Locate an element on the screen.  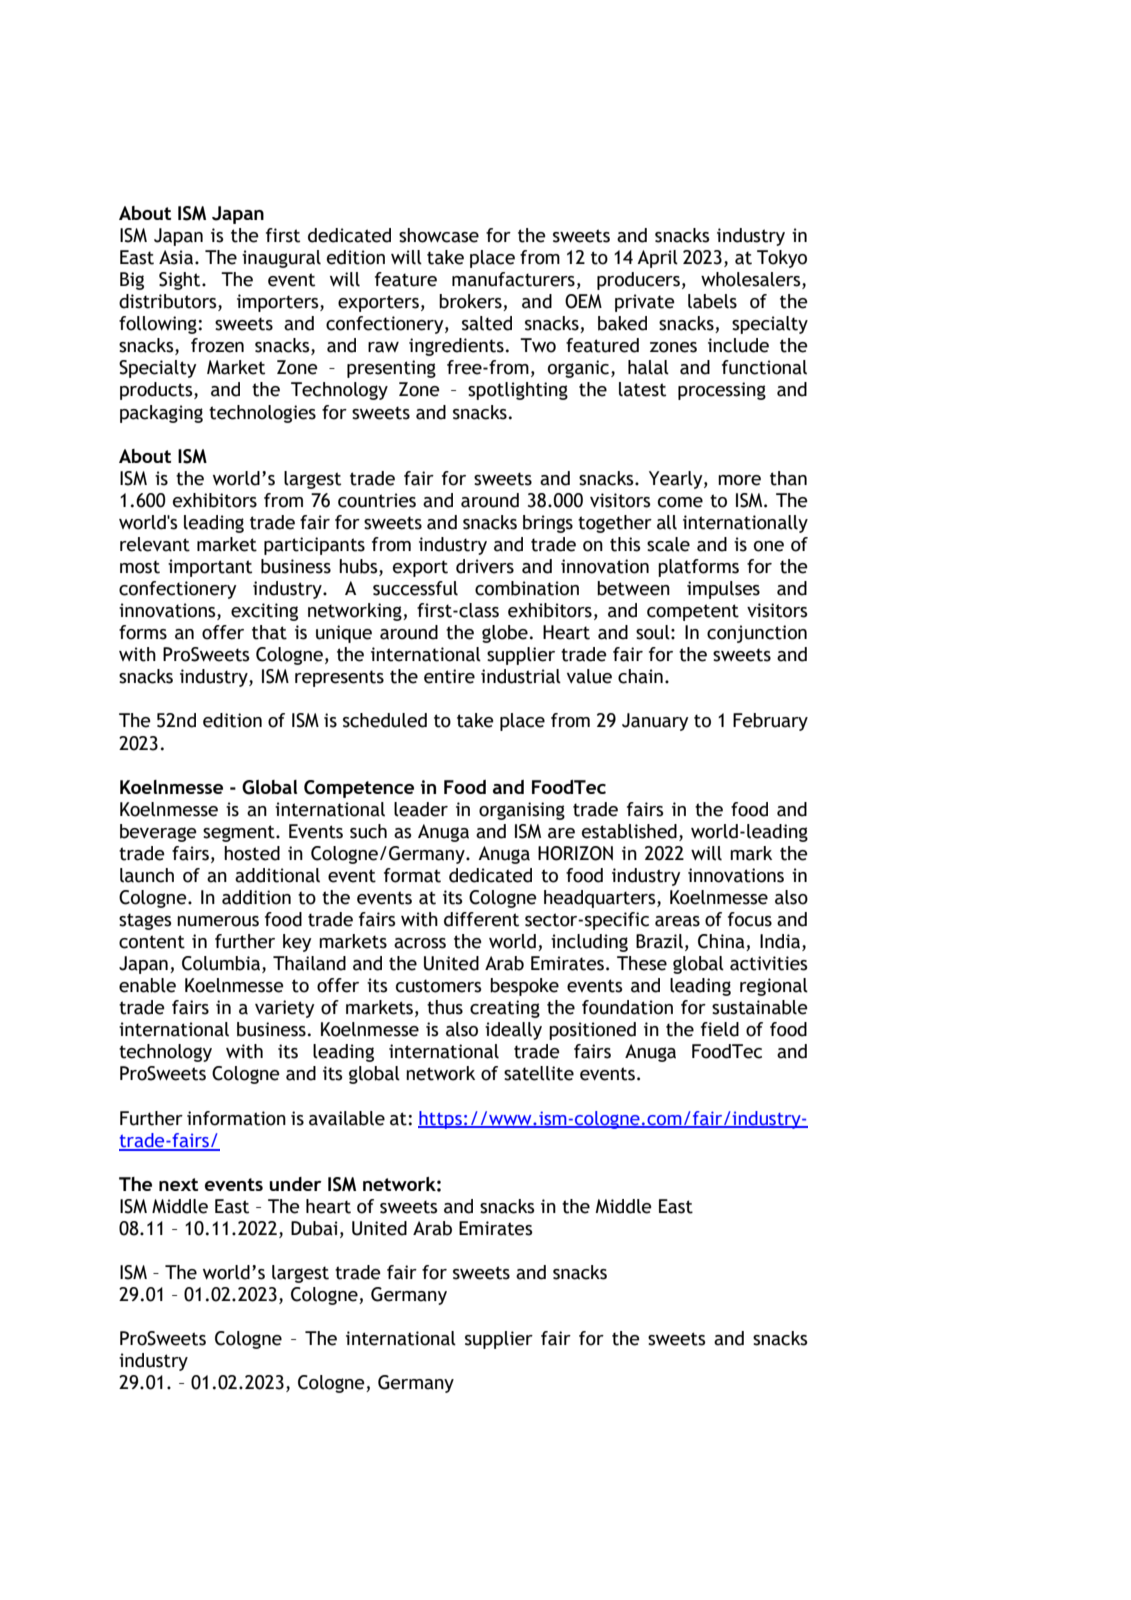
globe is located at coordinates (505, 634).
